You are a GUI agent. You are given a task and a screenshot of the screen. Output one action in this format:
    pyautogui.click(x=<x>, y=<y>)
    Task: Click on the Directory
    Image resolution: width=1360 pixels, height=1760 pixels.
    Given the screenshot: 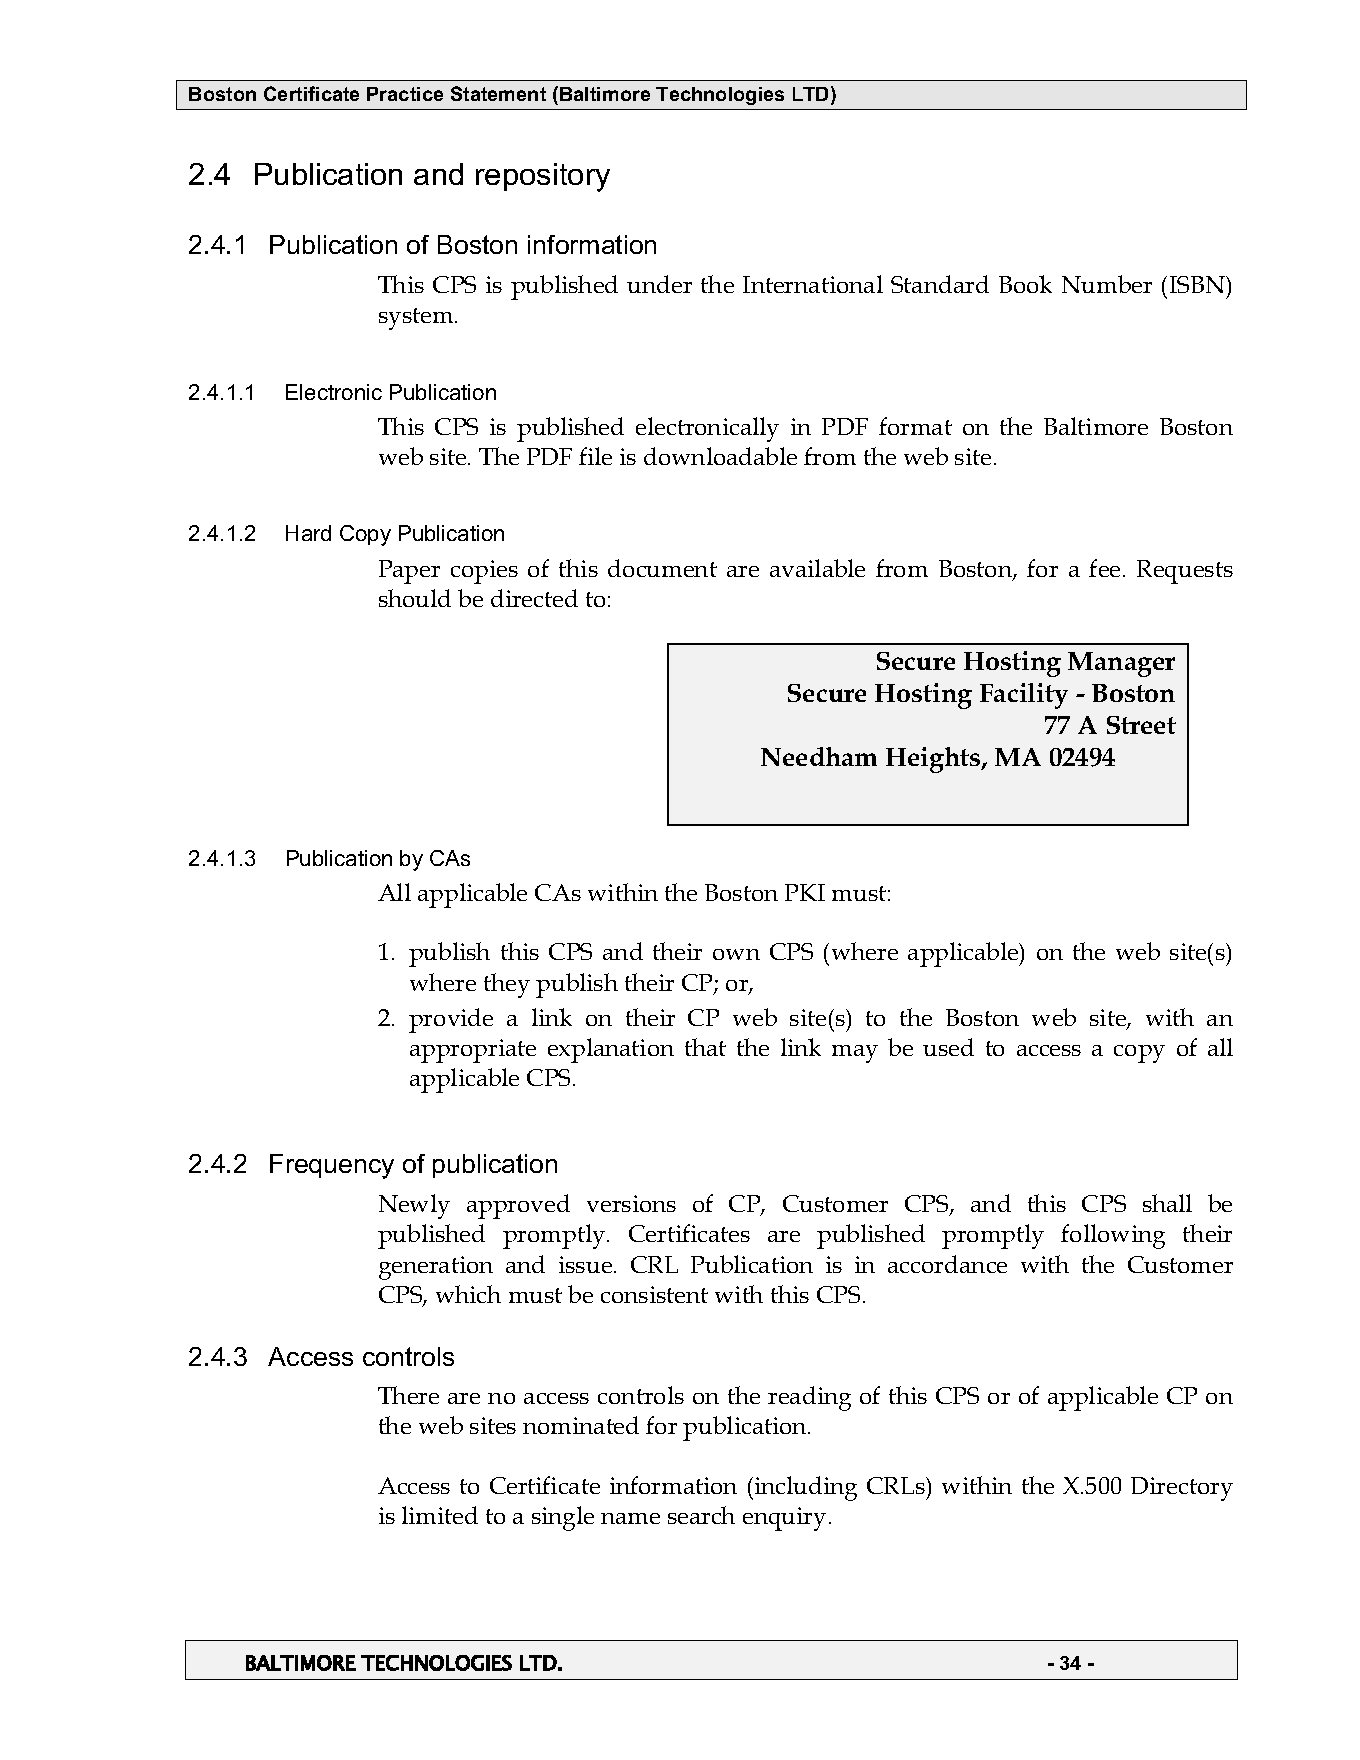 What is the action you would take?
    pyautogui.click(x=1182, y=1489)
